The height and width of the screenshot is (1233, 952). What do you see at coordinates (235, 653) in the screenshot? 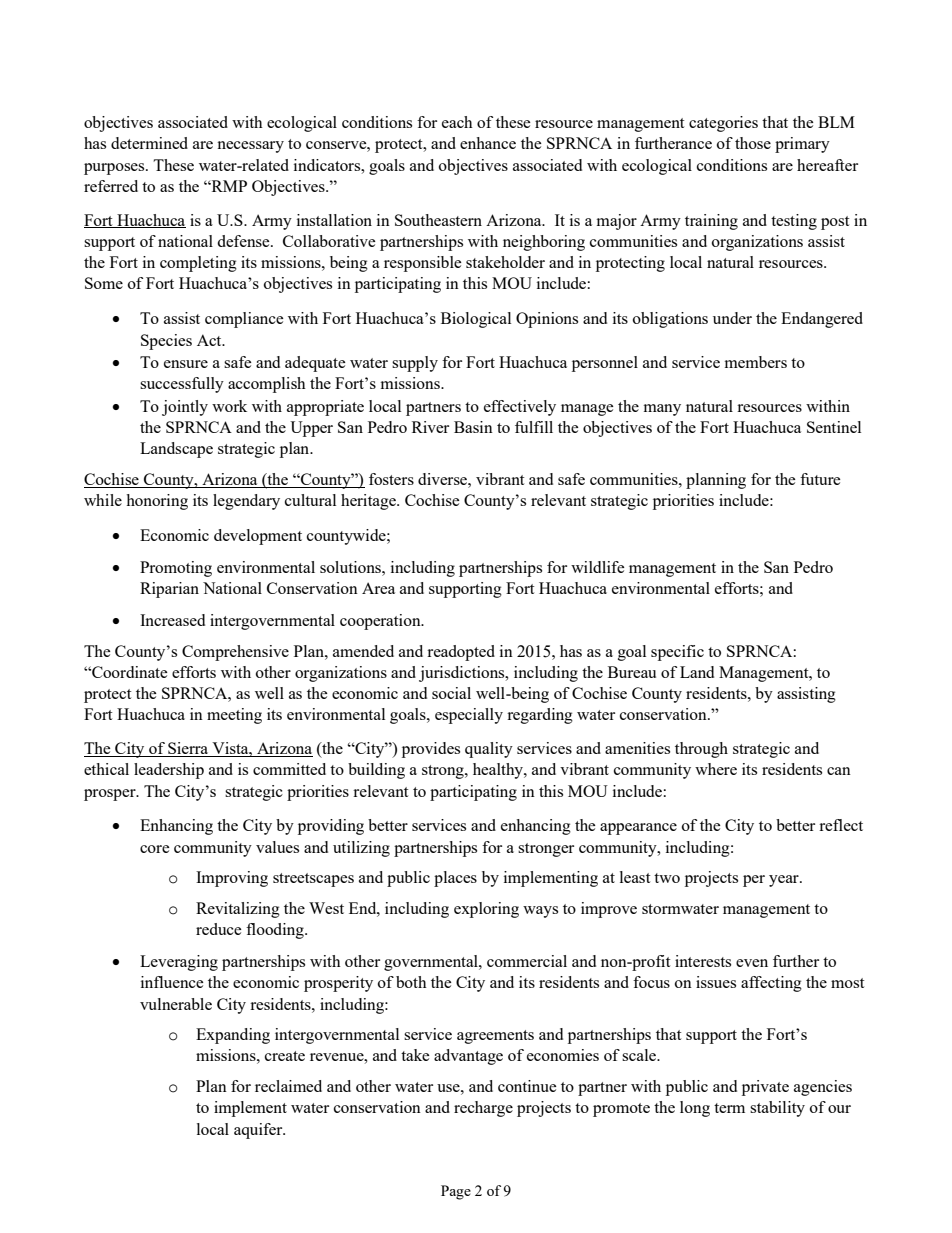
I see `Comprehensive` at bounding box center [235, 653].
